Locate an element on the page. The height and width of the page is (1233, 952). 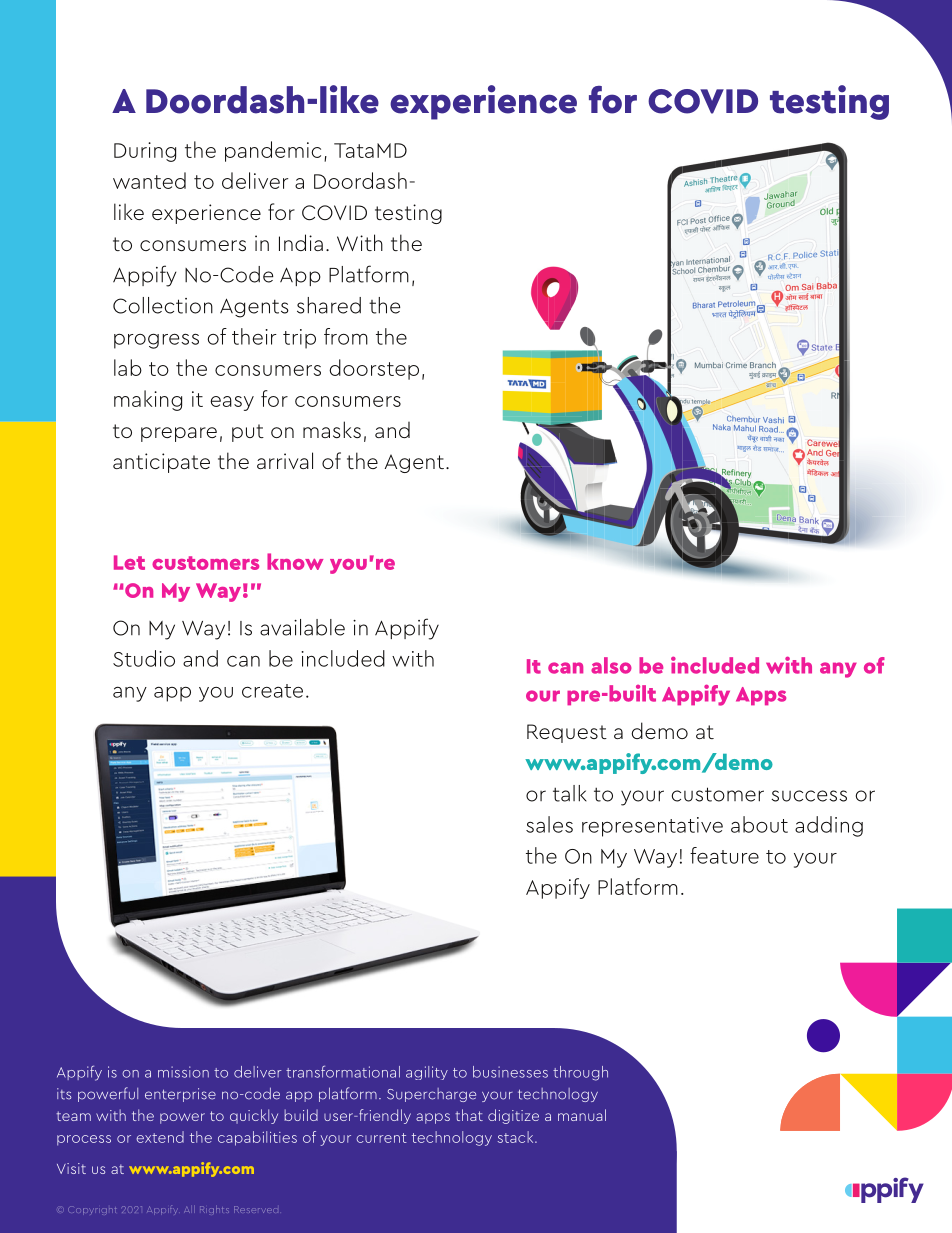
Request is located at coordinates (567, 733).
